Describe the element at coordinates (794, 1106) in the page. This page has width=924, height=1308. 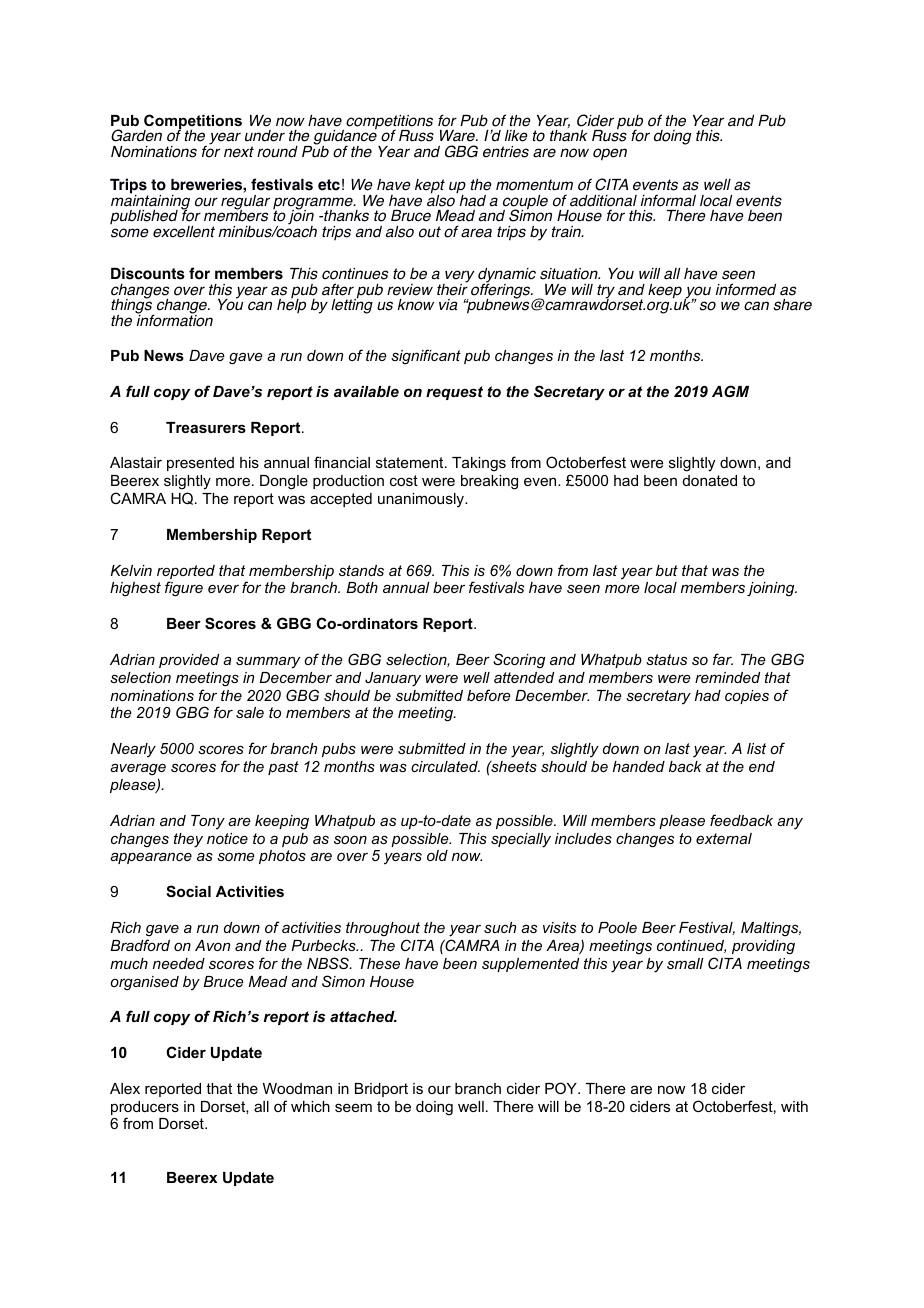
I see `with` at that location.
